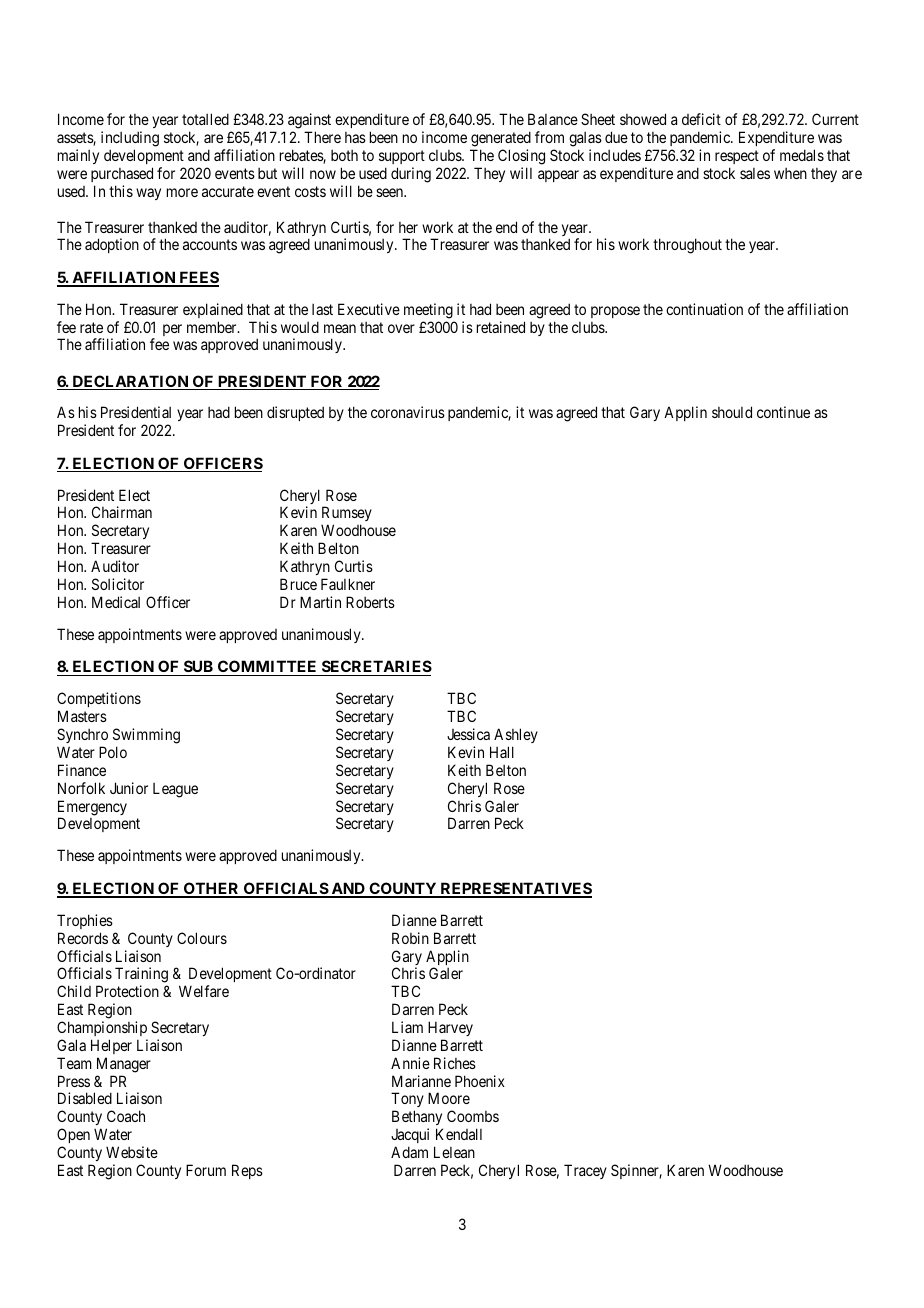 This page has height=1308, width=924. What do you see at coordinates (130, 140) in the page?
I see `including` at bounding box center [130, 140].
